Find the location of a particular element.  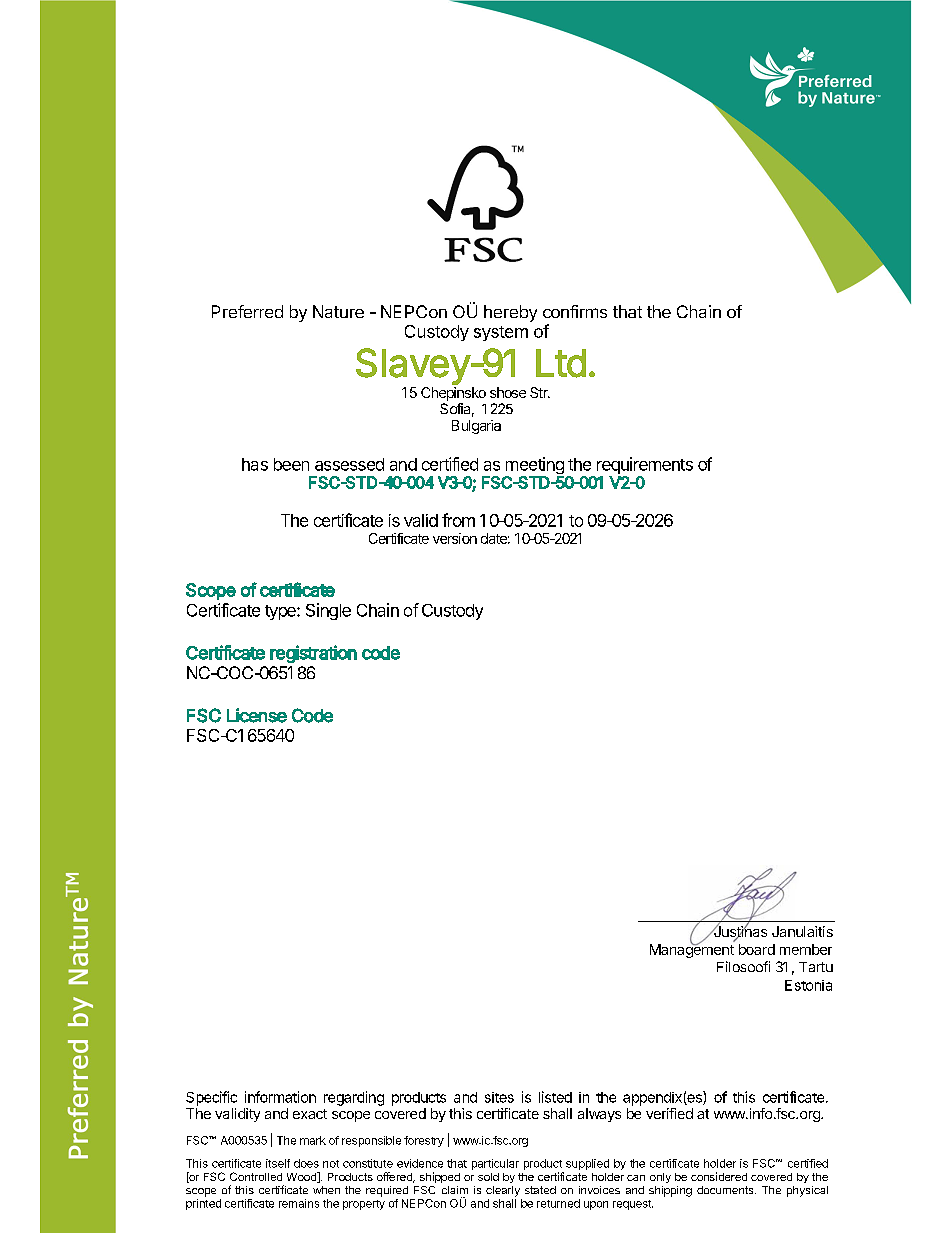

itself is located at coordinates (278, 1163).
